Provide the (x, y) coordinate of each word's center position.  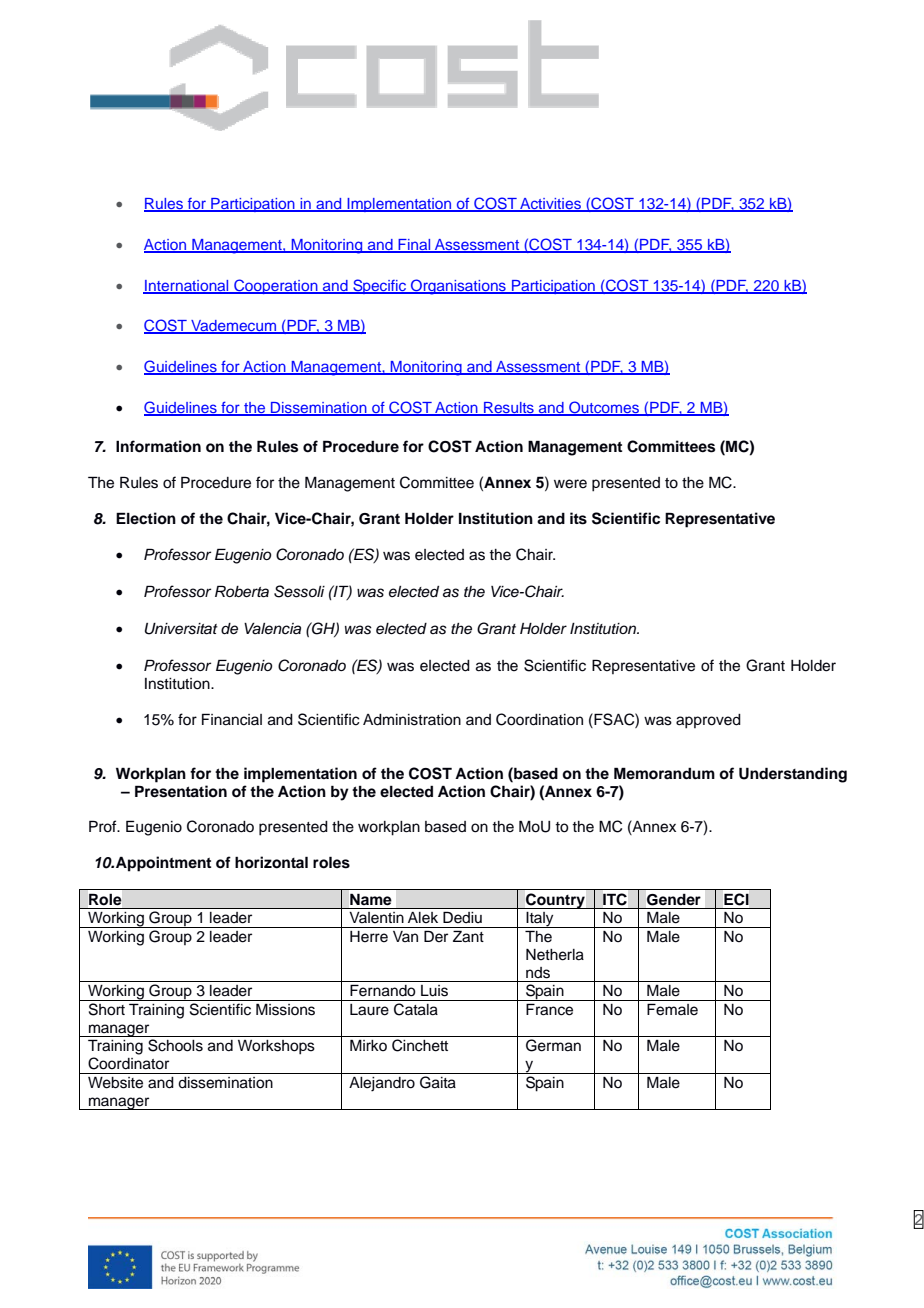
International (187, 286)
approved (708, 721)
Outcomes (604, 408)
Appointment (163, 864)
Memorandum (664, 773)
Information (158, 446)
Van (405, 936)
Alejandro (382, 1084)
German (553, 1045)
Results (509, 408)
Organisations (458, 287)
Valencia (272, 629)
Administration (412, 720)
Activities (550, 205)
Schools (175, 1045)
